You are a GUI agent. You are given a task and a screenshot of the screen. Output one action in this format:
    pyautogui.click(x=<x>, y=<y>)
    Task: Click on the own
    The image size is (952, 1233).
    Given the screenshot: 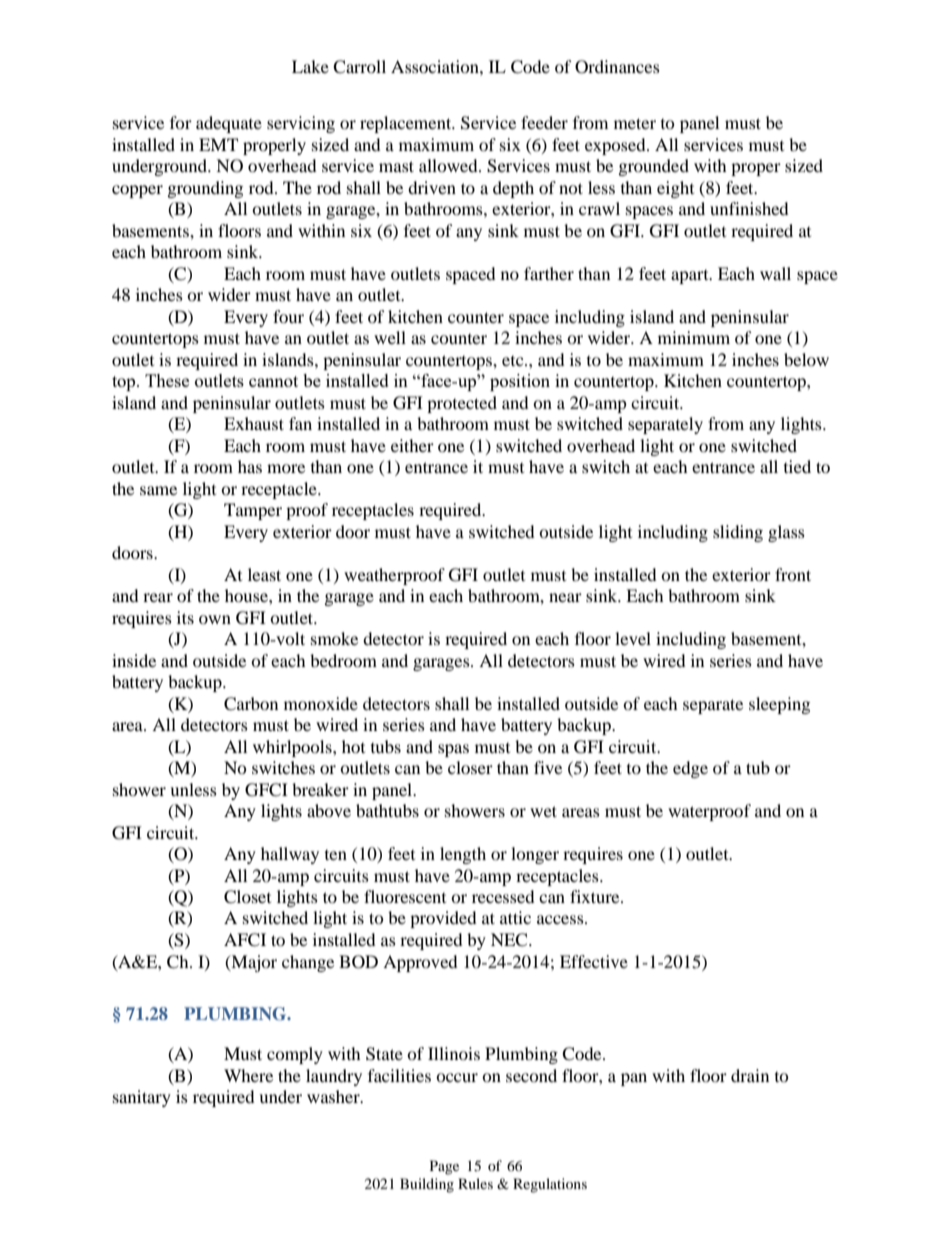 What is the action you would take?
    pyautogui.click(x=215, y=619)
